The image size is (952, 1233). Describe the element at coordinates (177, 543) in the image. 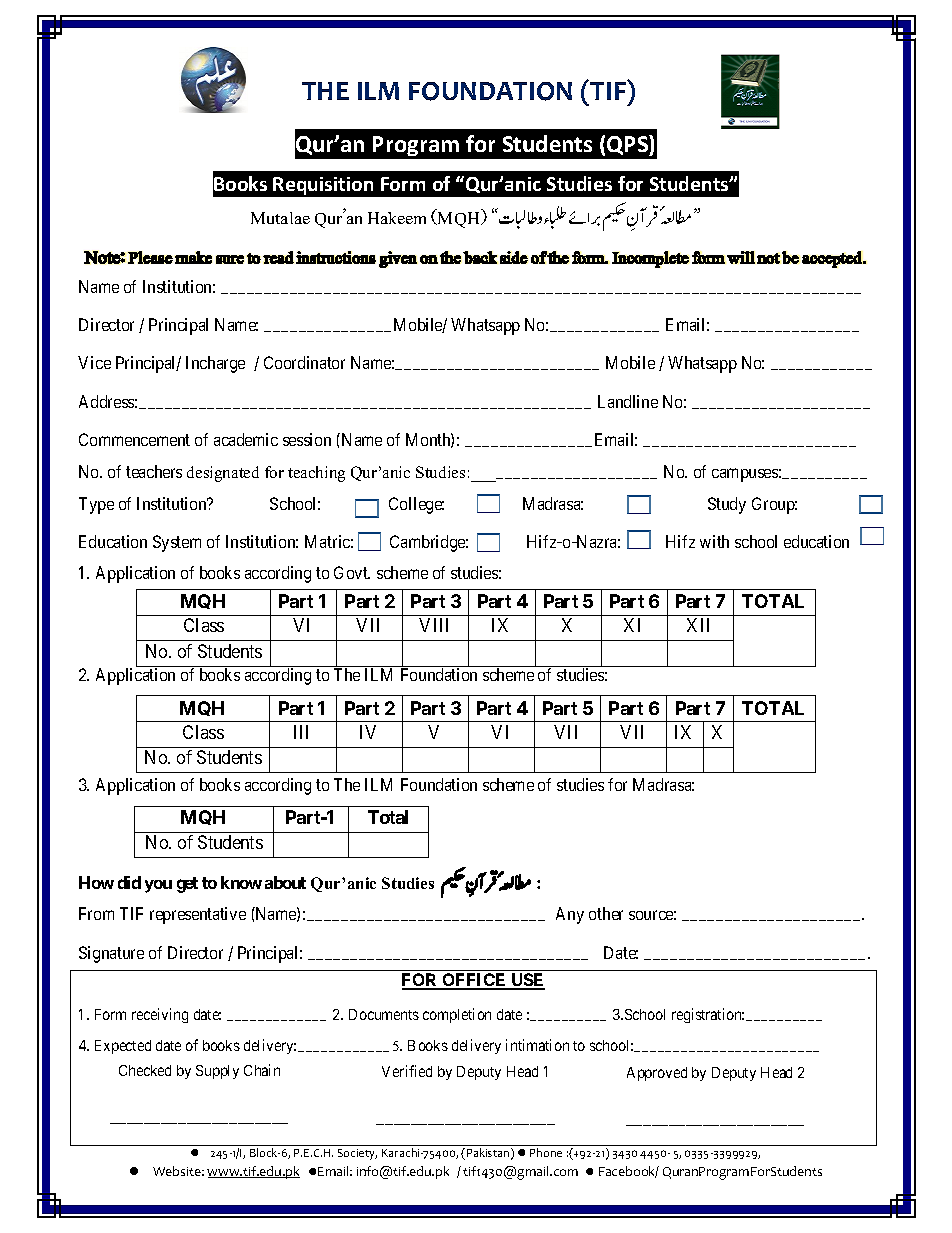

I see `System` at that location.
